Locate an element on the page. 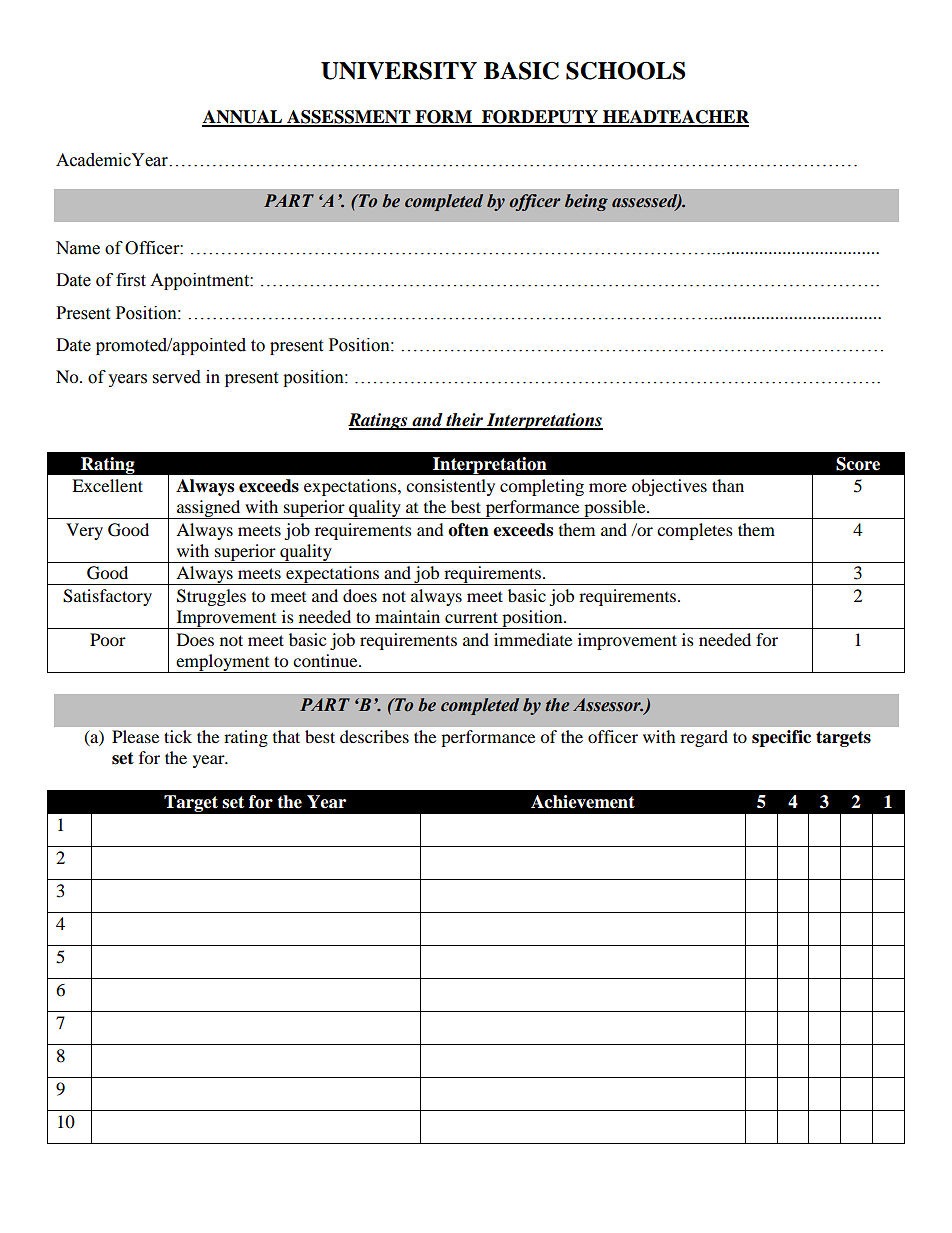 This image has height=1233, width=952. Excellent is located at coordinates (107, 485).
